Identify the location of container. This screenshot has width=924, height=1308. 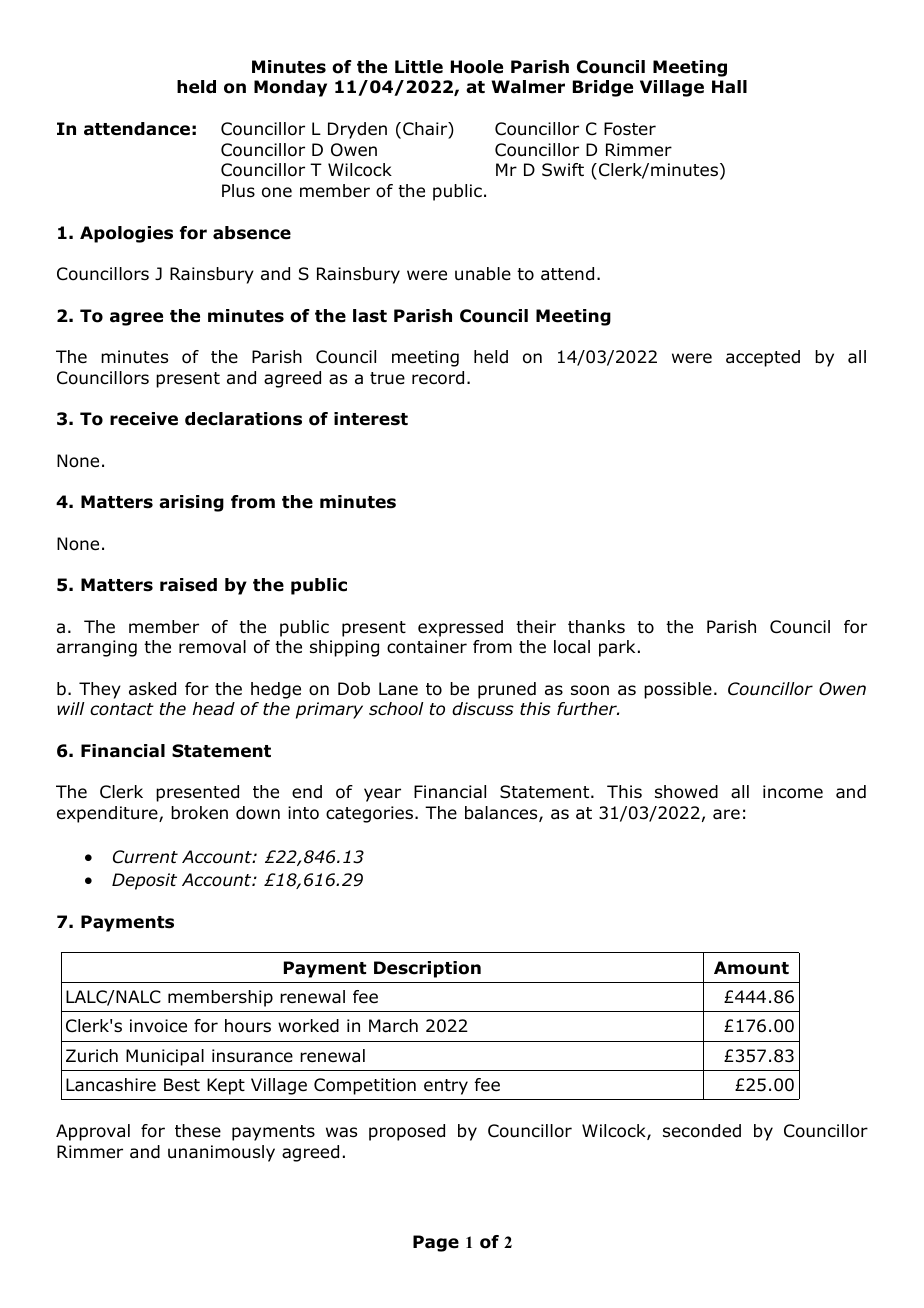
(427, 647).
